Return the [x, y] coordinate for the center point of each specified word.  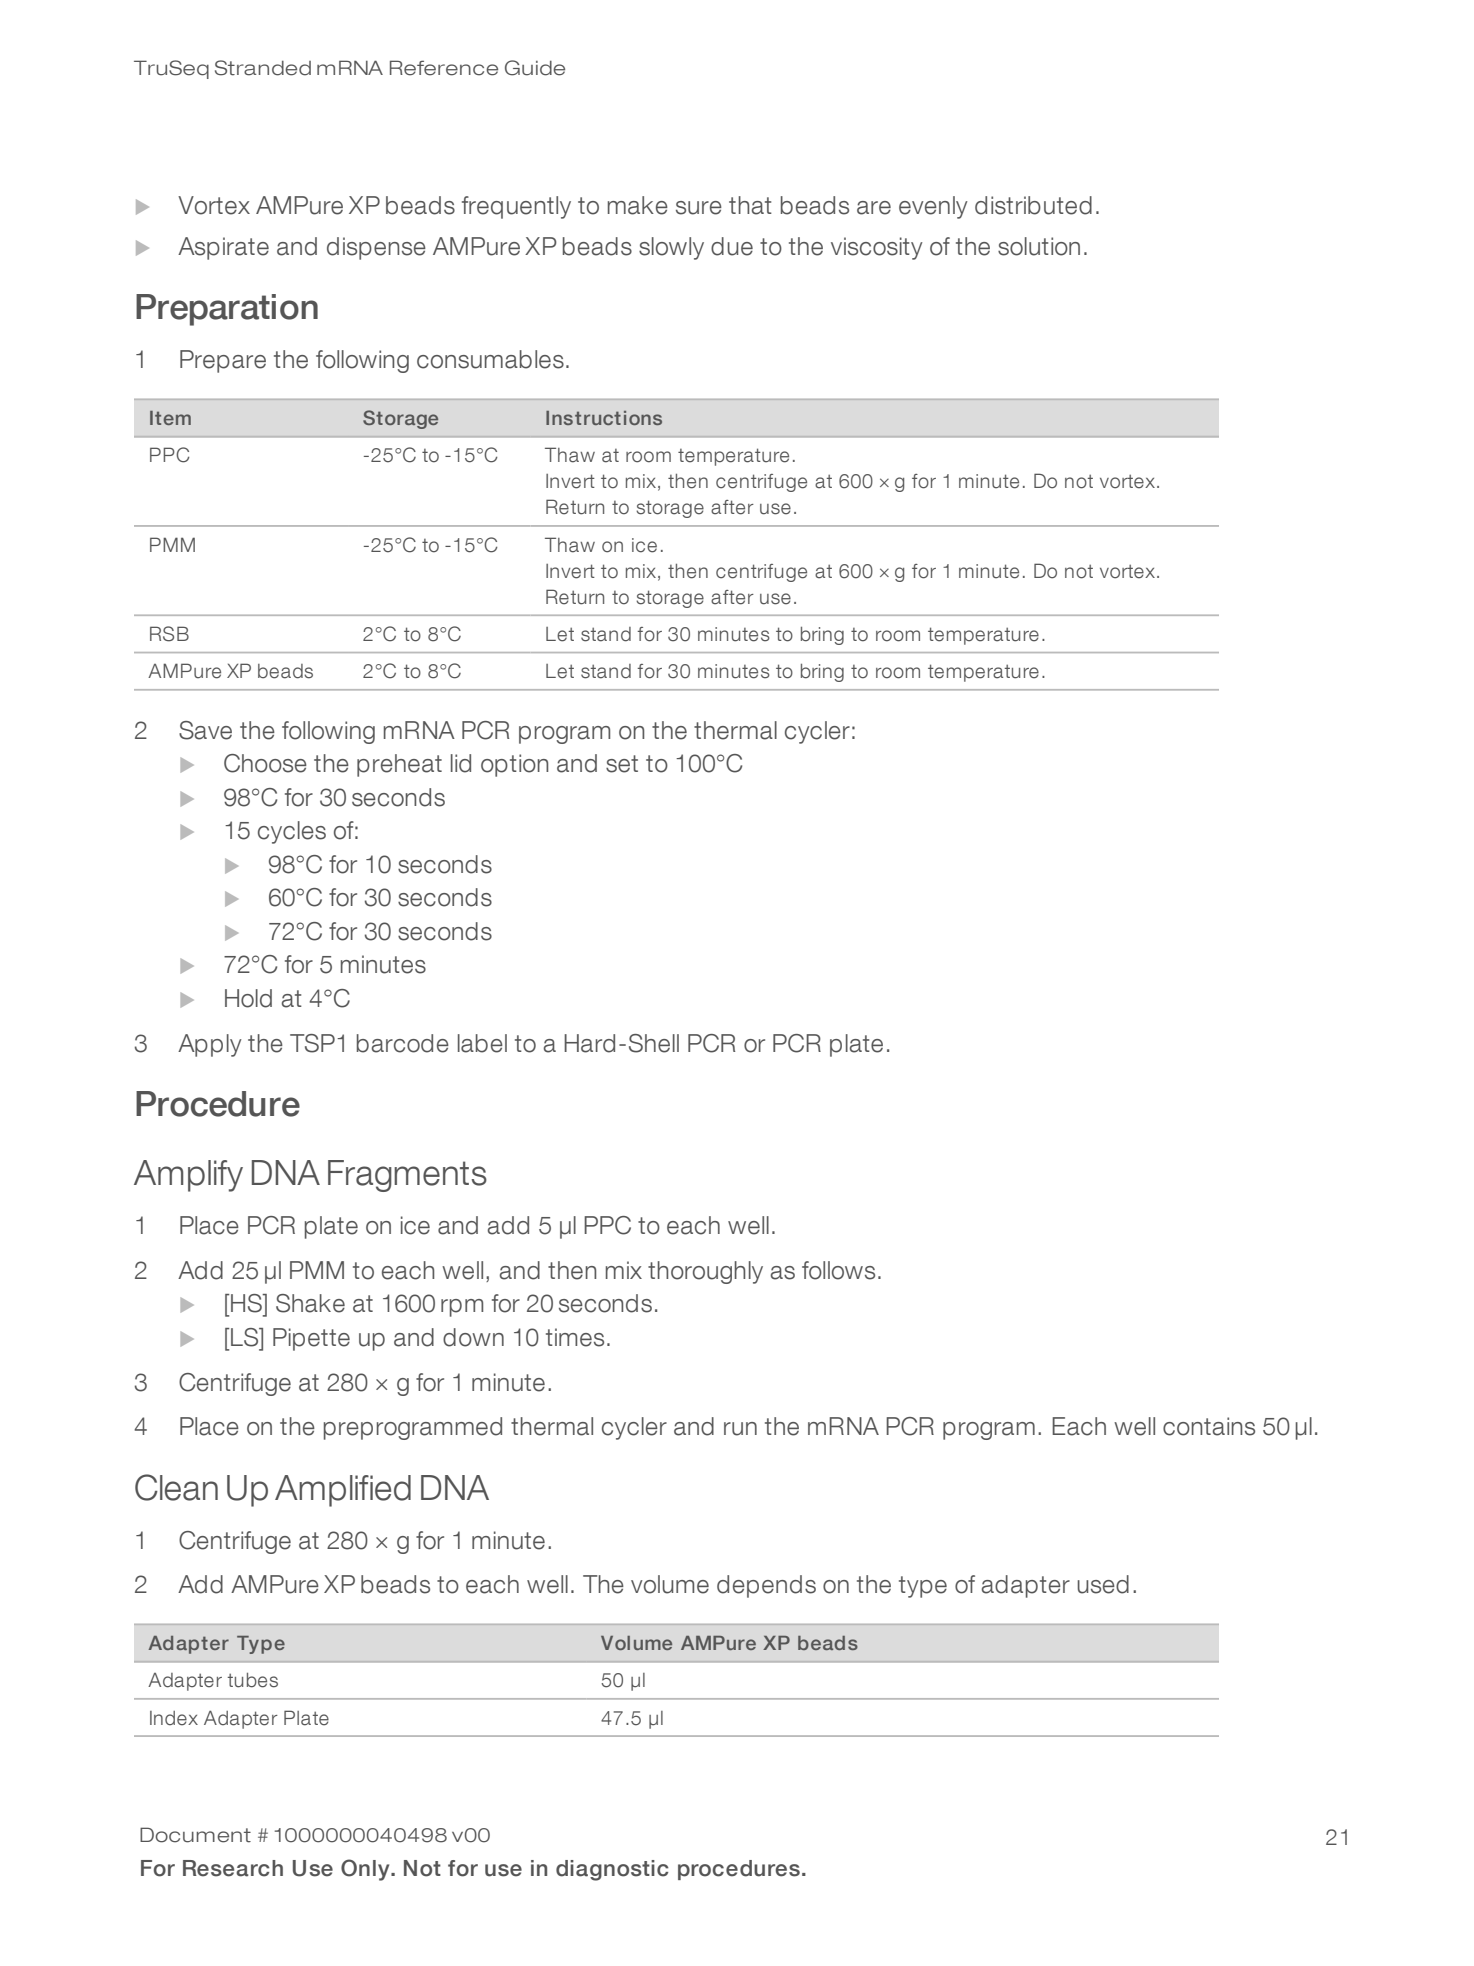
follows [838, 1270]
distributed [1033, 205]
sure [699, 208]
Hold [248, 998]
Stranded [263, 68]
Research [233, 1868]
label [482, 1043]
